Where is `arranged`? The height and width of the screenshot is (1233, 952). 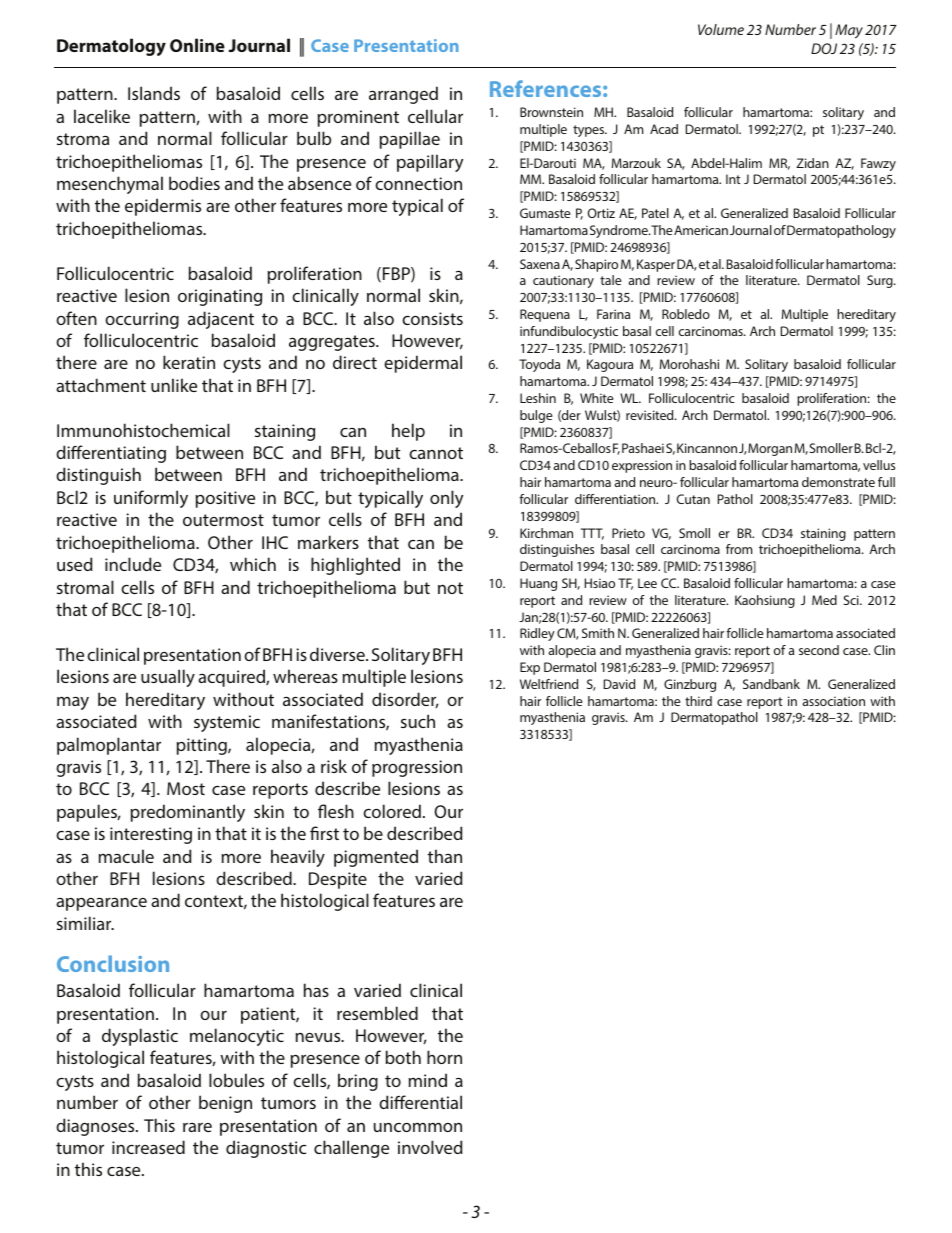 arranged is located at coordinates (403, 95).
